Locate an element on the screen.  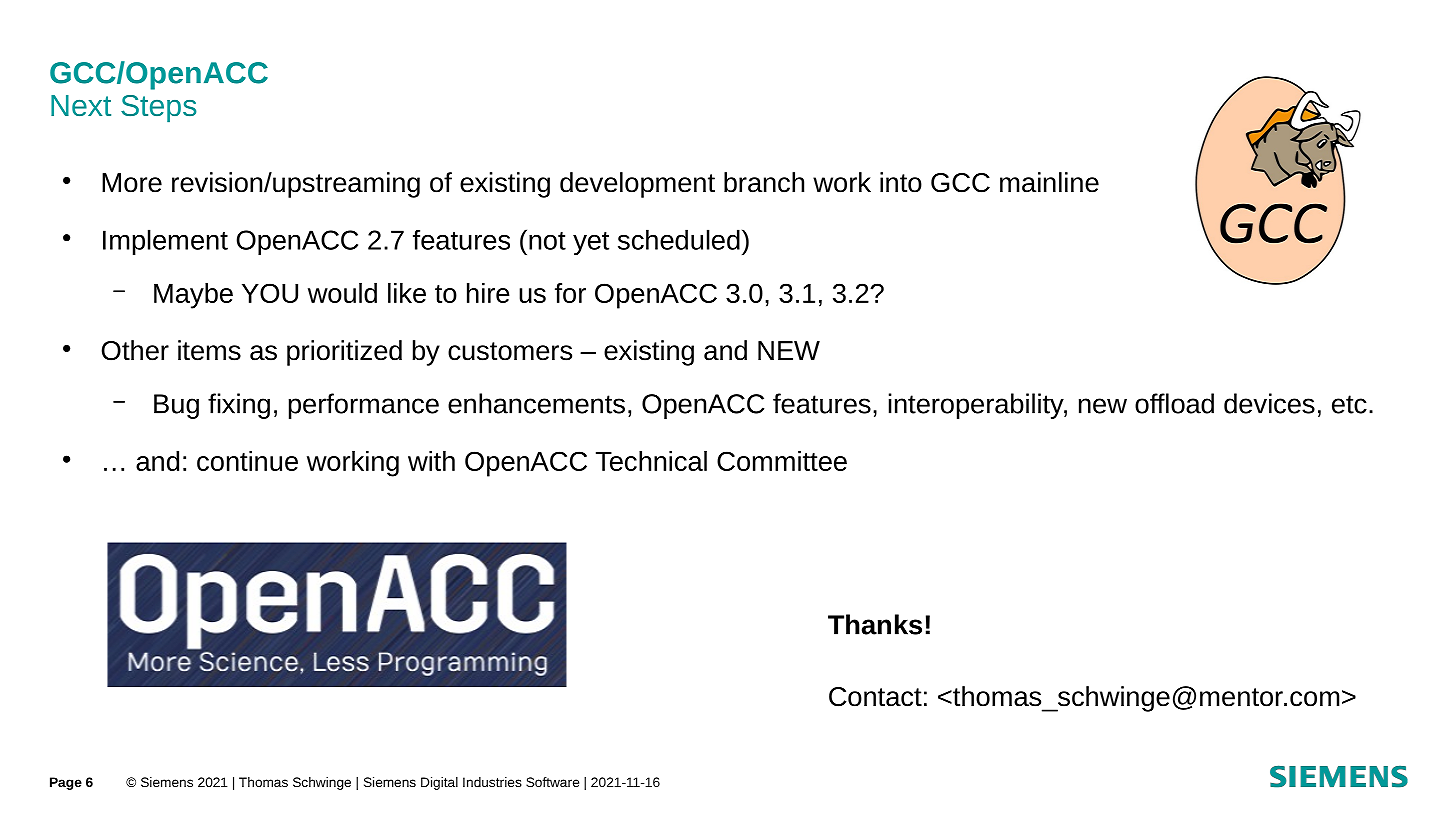
continue is located at coordinates (247, 461).
